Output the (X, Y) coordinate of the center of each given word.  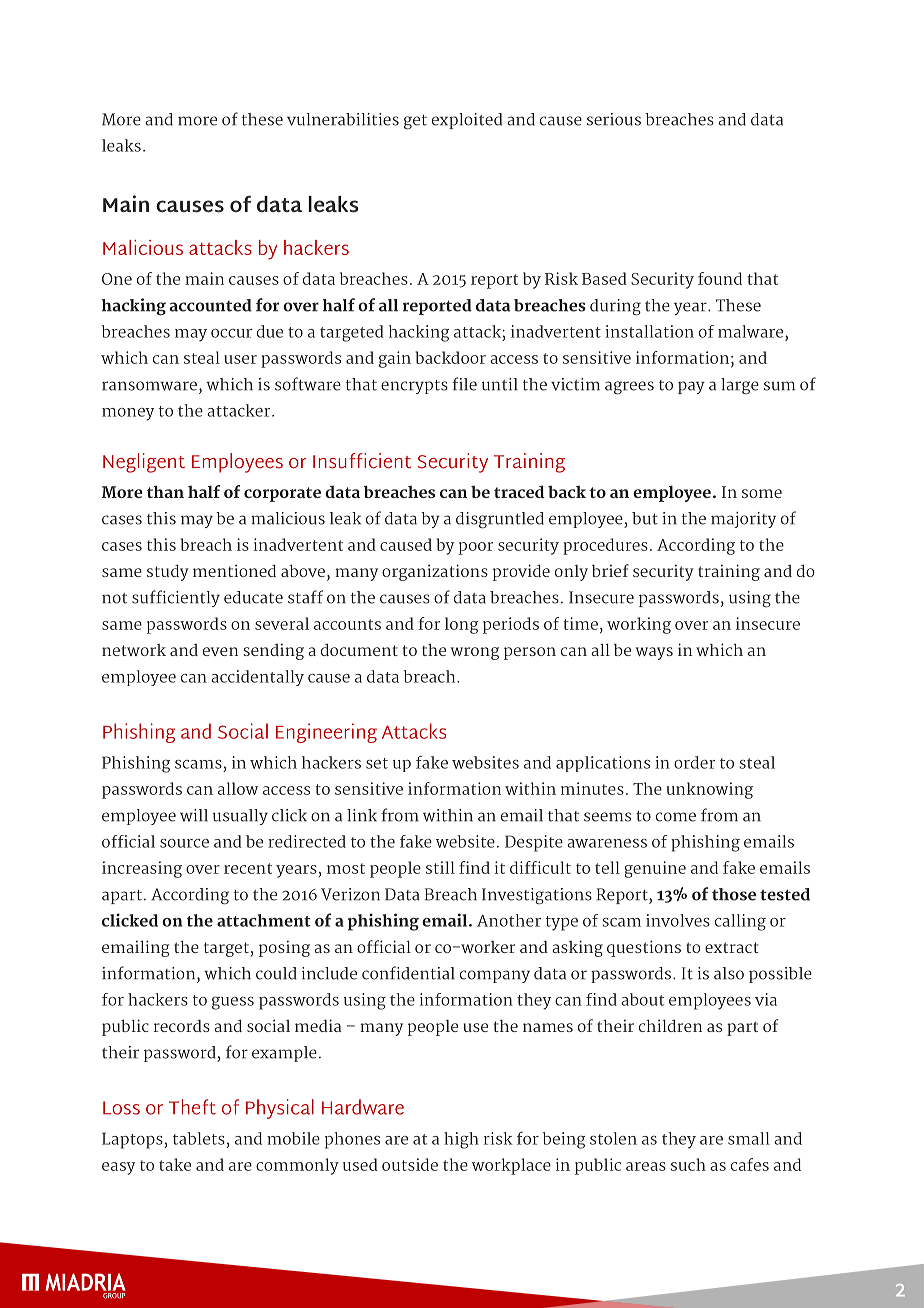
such (688, 1164)
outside (410, 1164)
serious (614, 119)
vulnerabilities (343, 119)
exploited (467, 121)
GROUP (114, 1294)
